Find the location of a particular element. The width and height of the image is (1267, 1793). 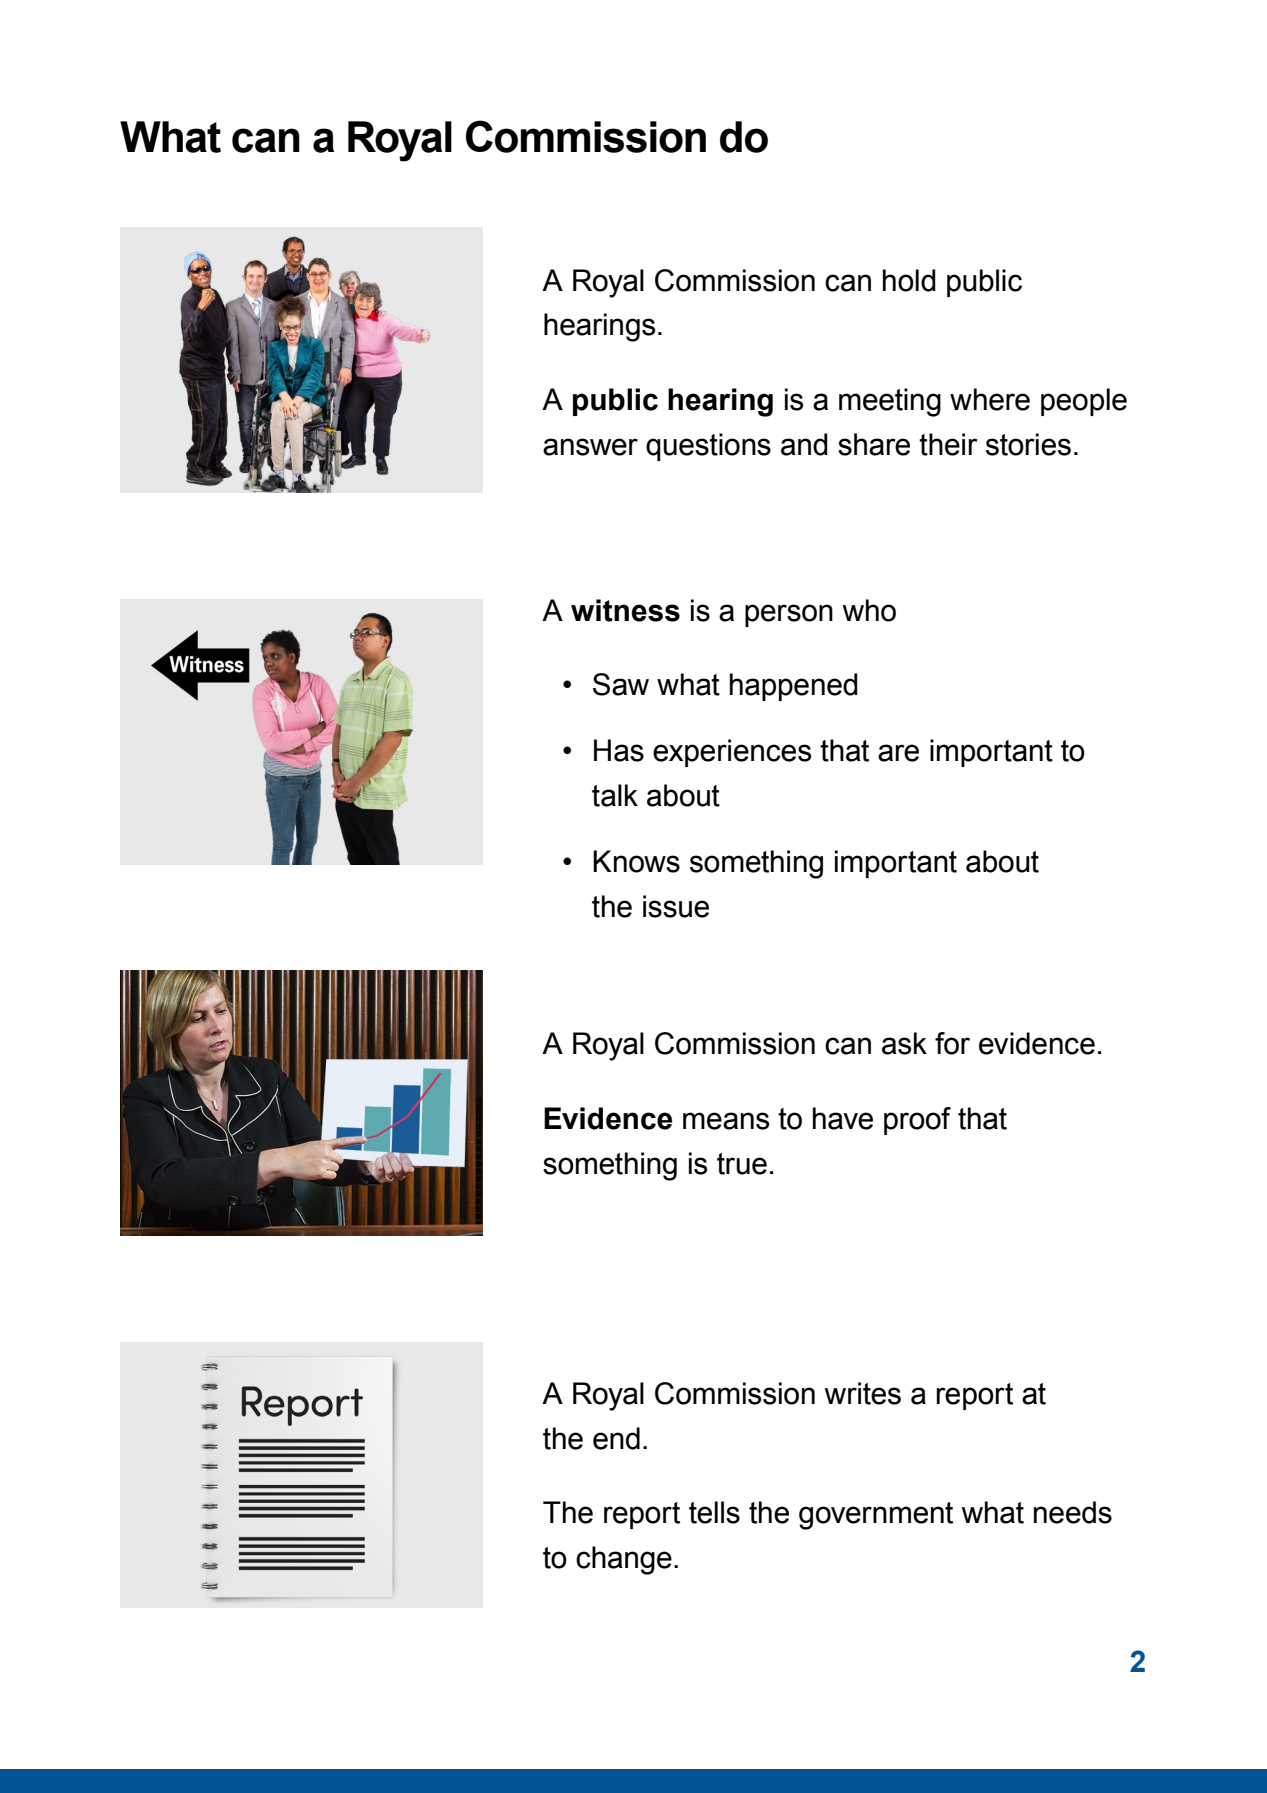

stories is located at coordinates (1028, 444).
